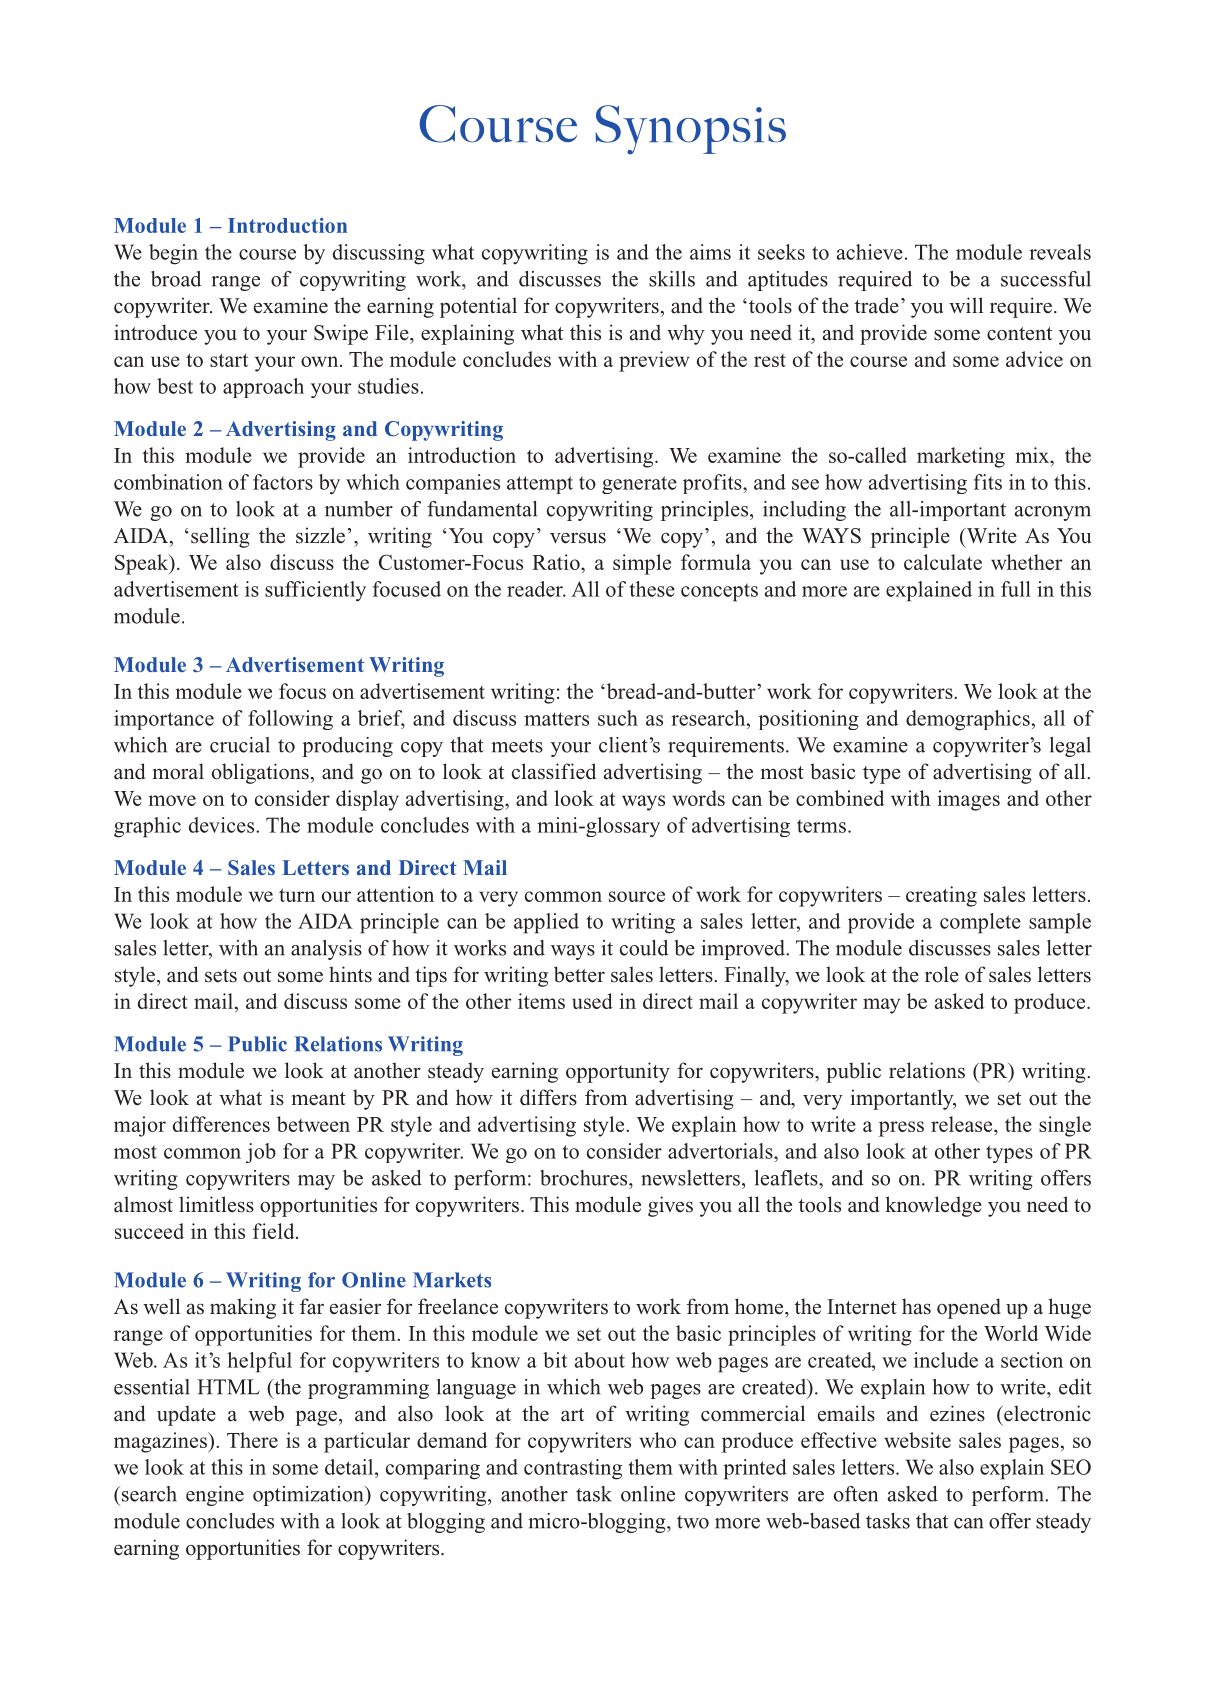 This screenshot has width=1207, height=1707. I want to click on achieve, so click(870, 252).
